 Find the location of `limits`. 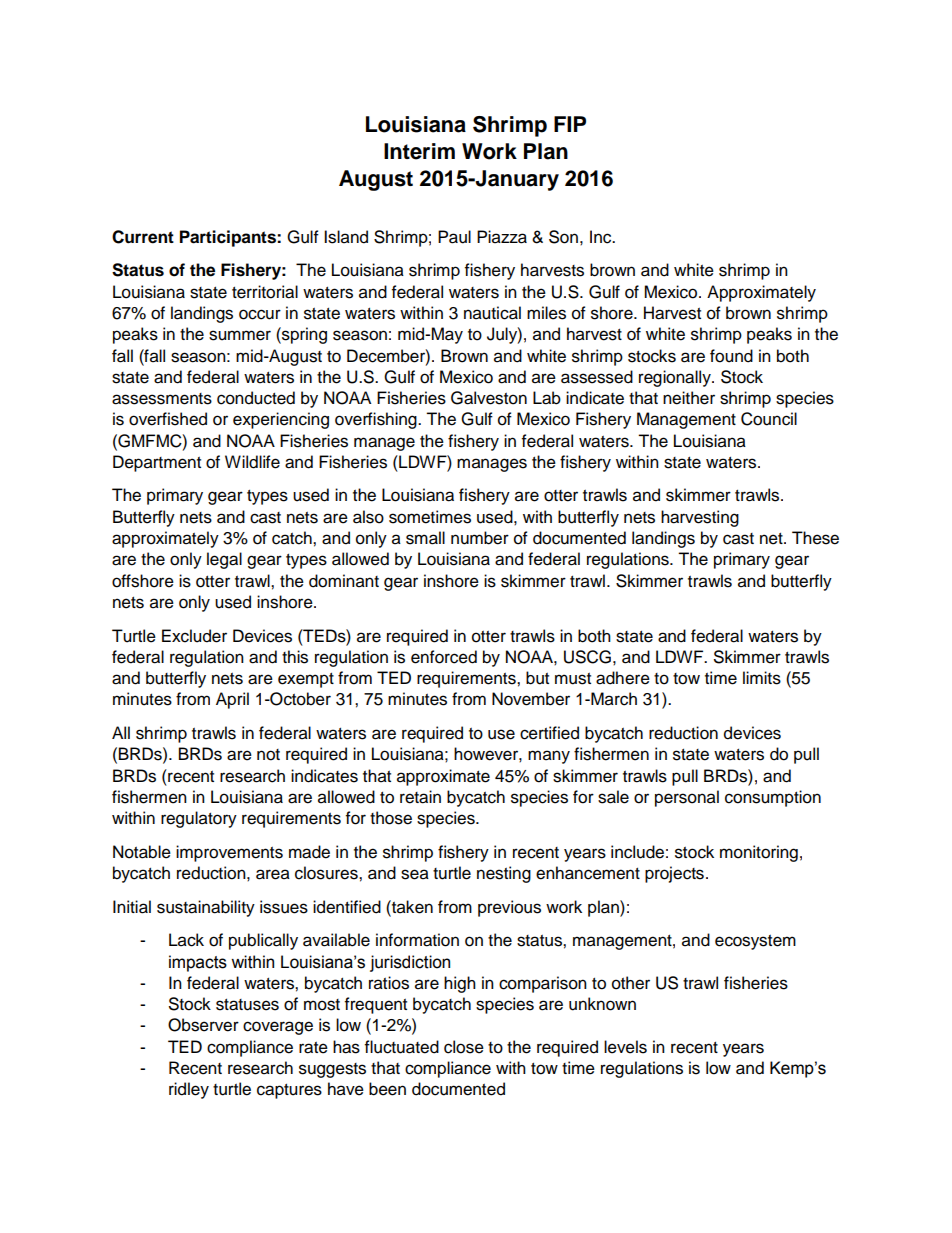

limits is located at coordinates (762, 678).
